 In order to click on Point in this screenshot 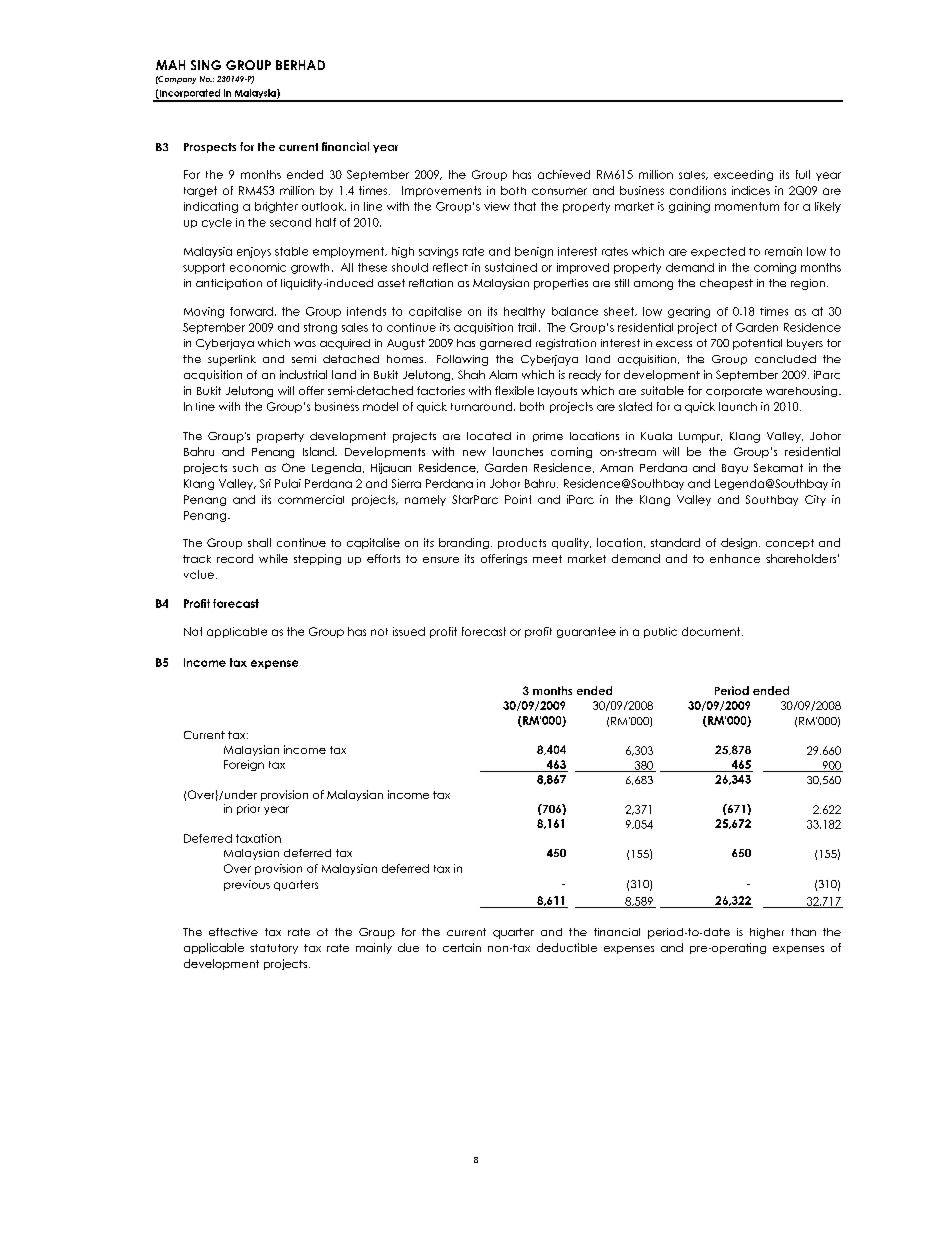, I will do `click(518, 499)`.
